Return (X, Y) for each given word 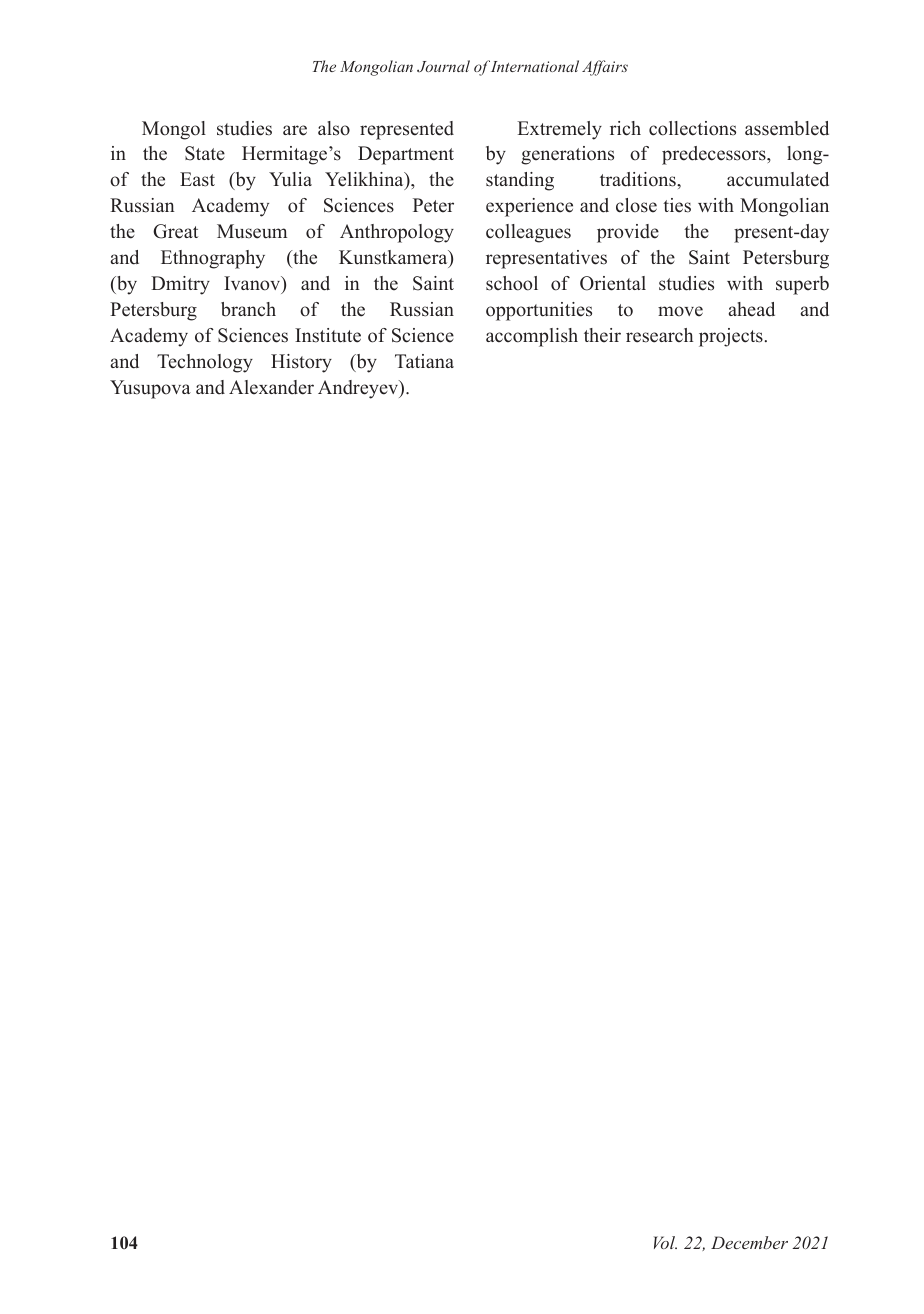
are (295, 130)
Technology (205, 363)
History (301, 363)
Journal (443, 66)
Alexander (271, 387)
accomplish (532, 337)
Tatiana (424, 361)
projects (731, 337)
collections (692, 128)
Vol (665, 1242)
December (749, 1242)
